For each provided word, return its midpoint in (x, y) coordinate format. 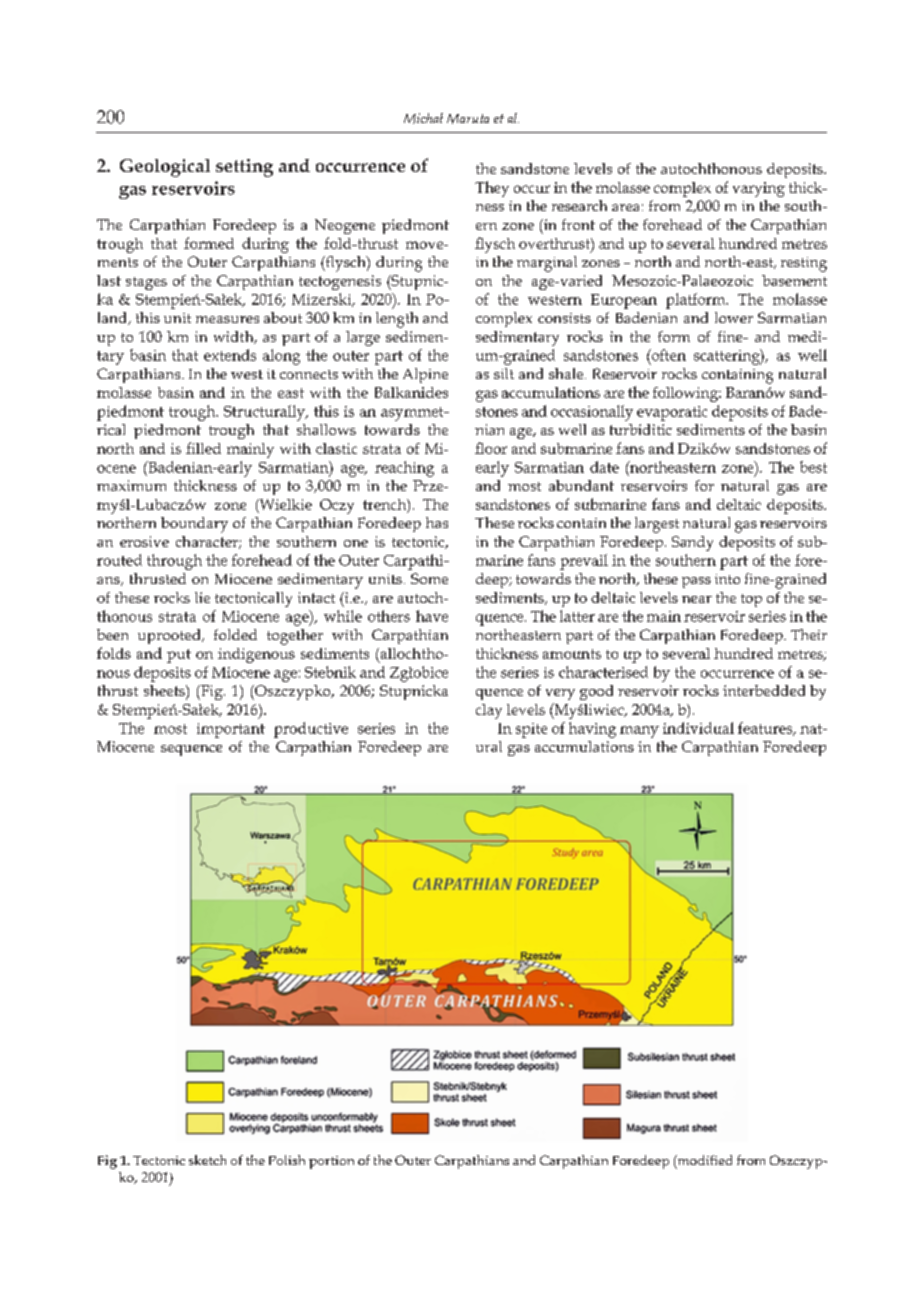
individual (698, 728)
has (437, 522)
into (727, 579)
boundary (194, 525)
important (231, 730)
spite (531, 730)
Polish (287, 1160)
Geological (165, 168)
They (492, 189)
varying (759, 189)
